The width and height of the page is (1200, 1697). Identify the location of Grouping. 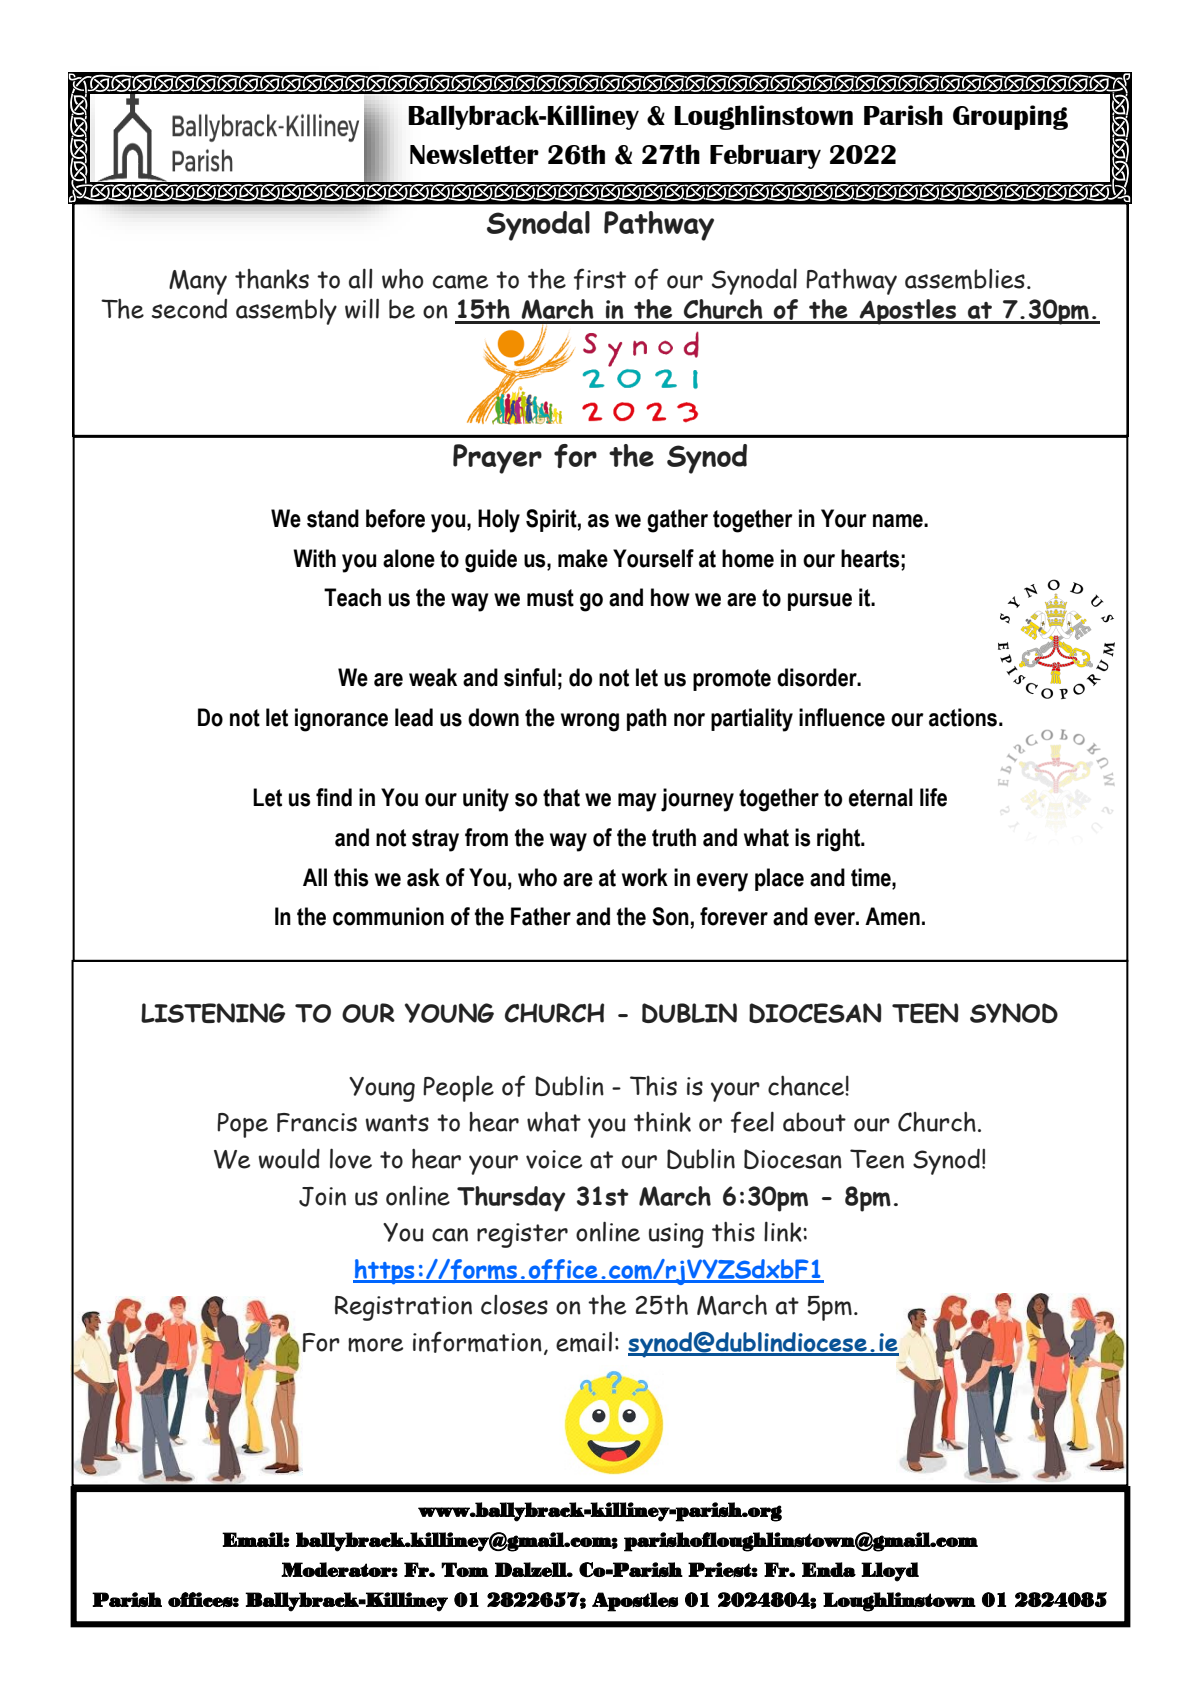
(1010, 117).
